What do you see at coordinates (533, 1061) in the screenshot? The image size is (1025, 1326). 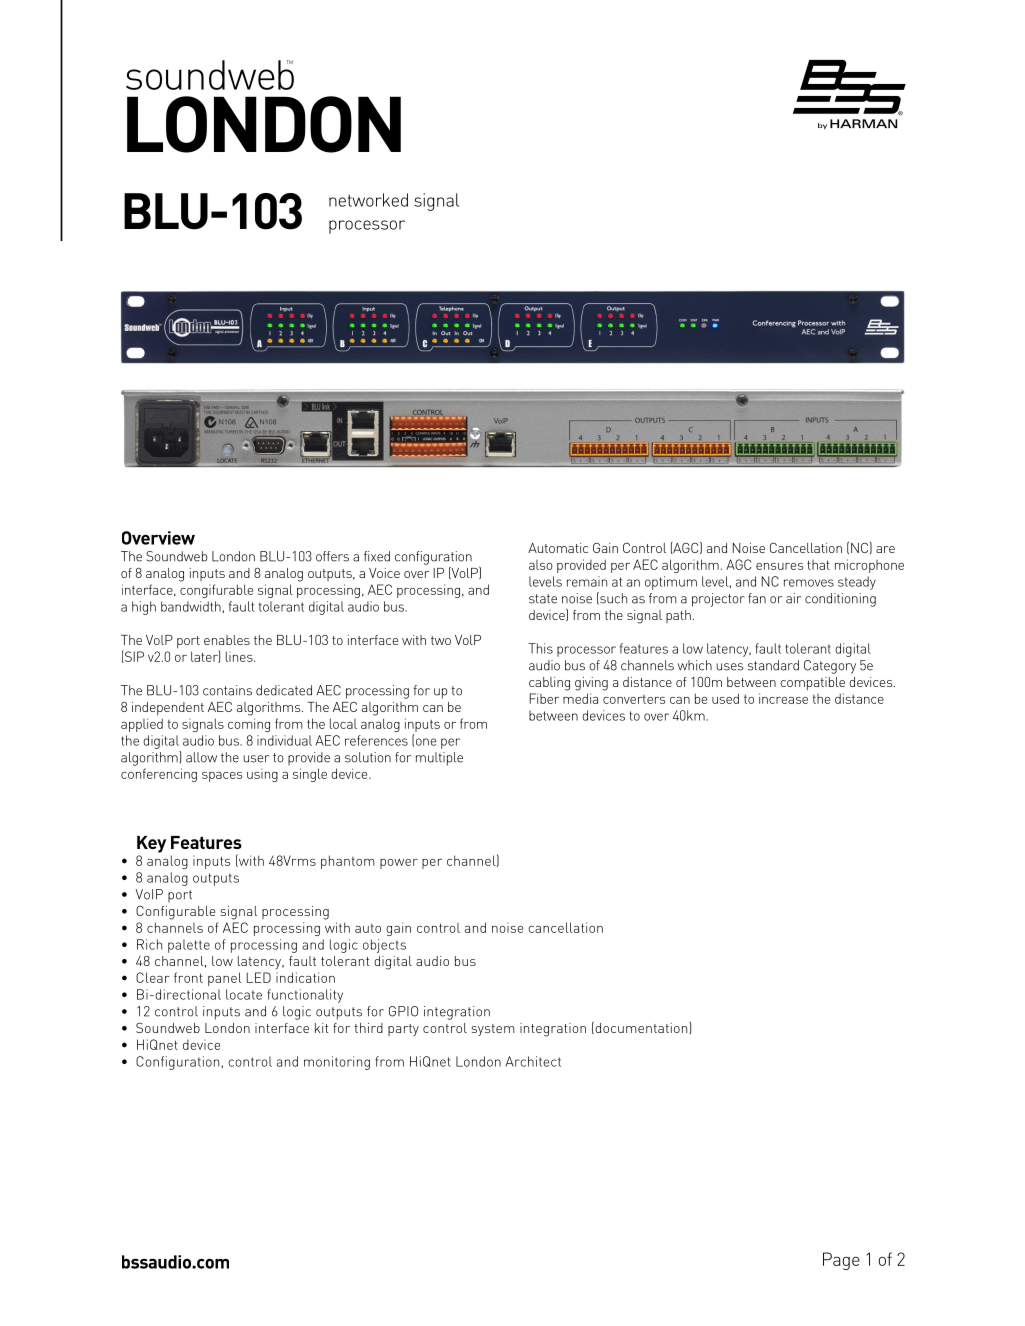 I see `Architect` at bounding box center [533, 1061].
